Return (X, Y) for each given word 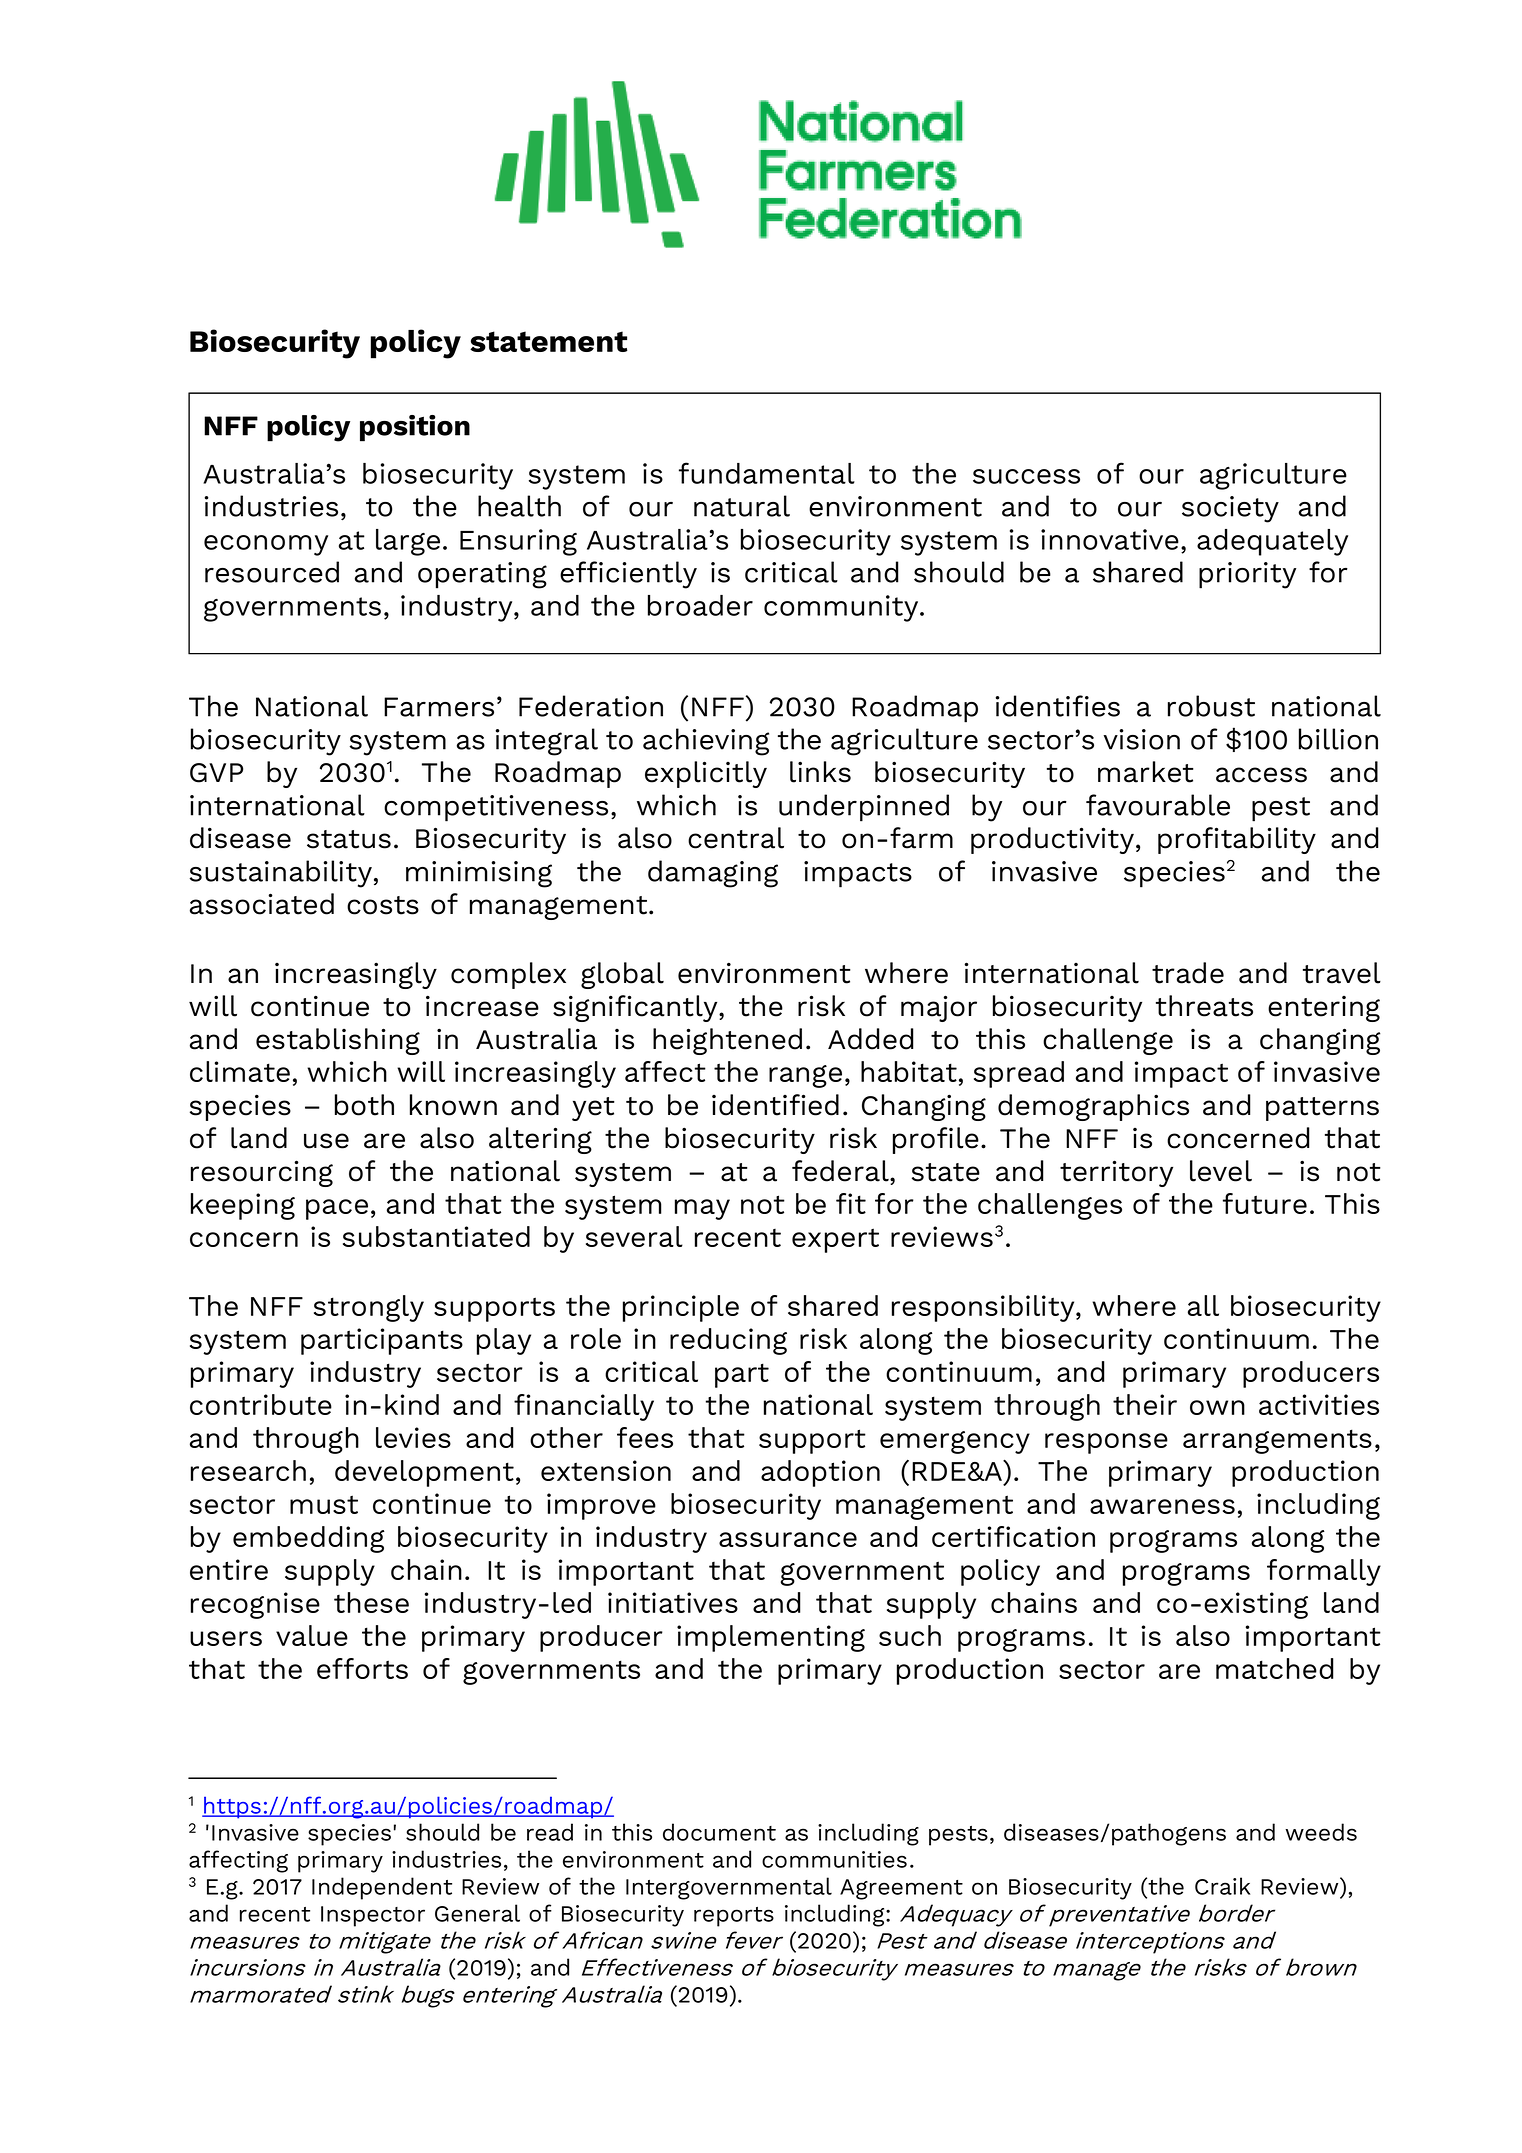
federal (841, 1171)
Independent (382, 1888)
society (1230, 509)
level (1221, 1171)
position (415, 428)
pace (337, 1209)
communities (834, 1859)
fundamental (767, 473)
